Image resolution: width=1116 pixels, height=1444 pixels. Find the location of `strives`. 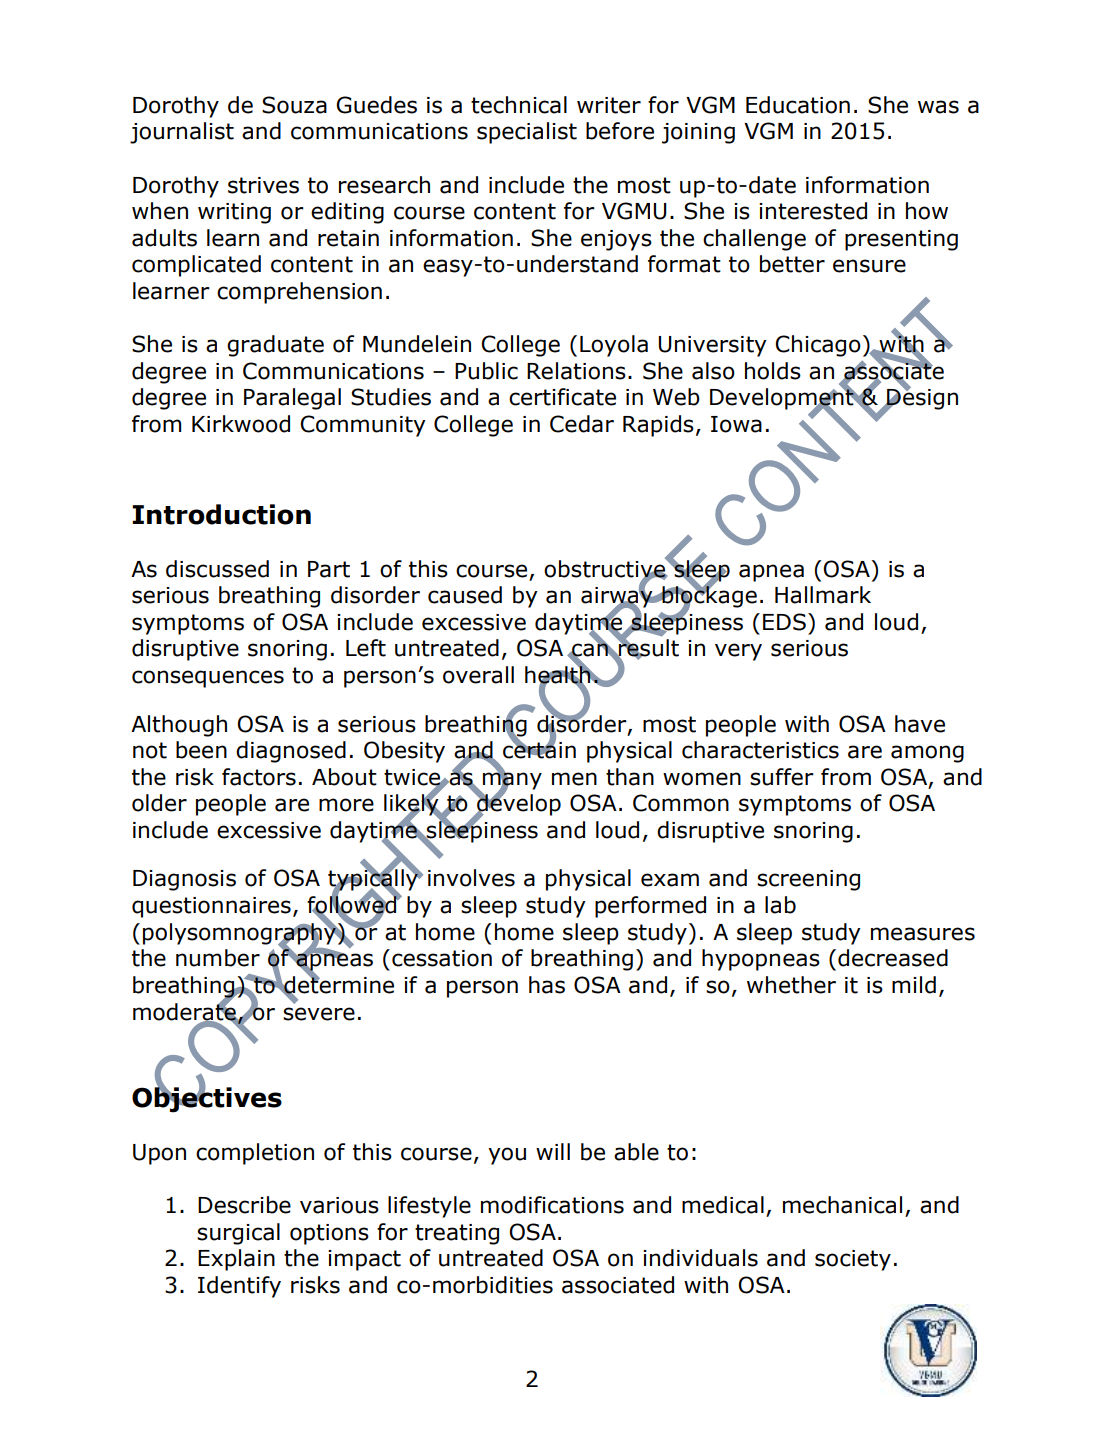

strives is located at coordinates (263, 185).
